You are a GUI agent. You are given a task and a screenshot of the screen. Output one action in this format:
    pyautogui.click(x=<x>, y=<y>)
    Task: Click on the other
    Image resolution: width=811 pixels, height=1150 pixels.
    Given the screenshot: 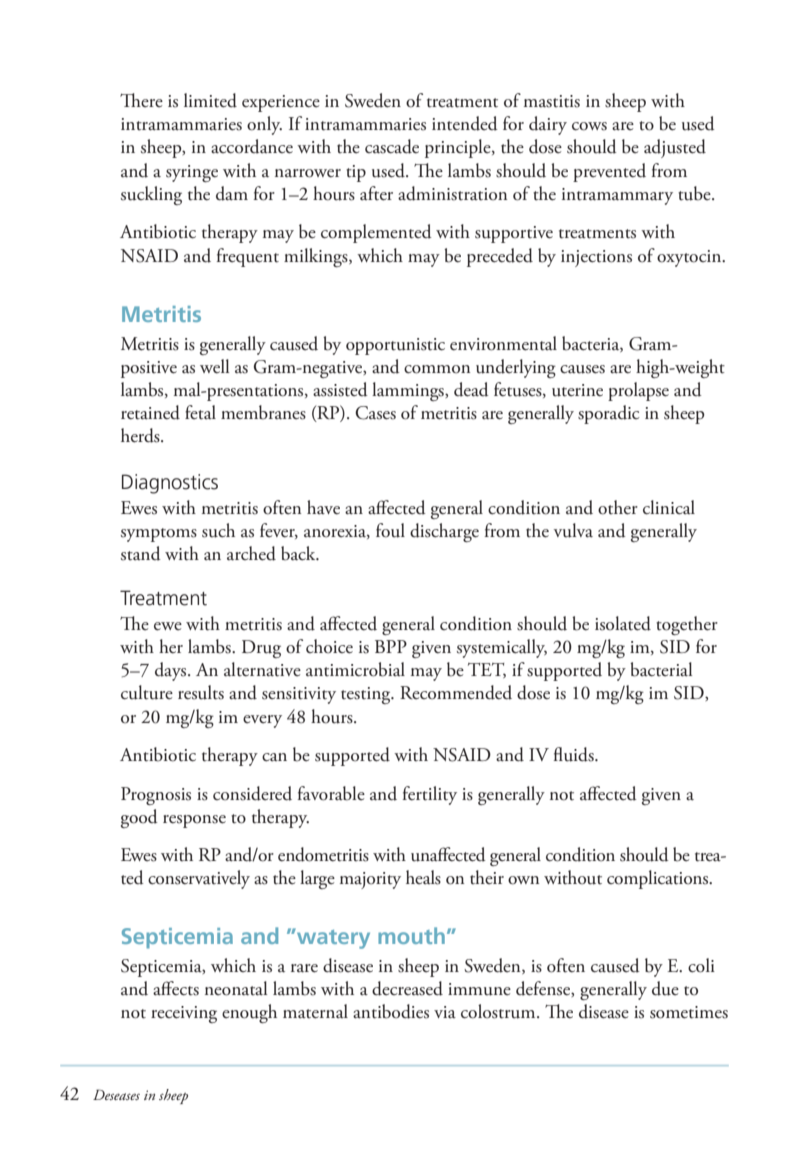 What is the action you would take?
    pyautogui.click(x=618, y=507)
